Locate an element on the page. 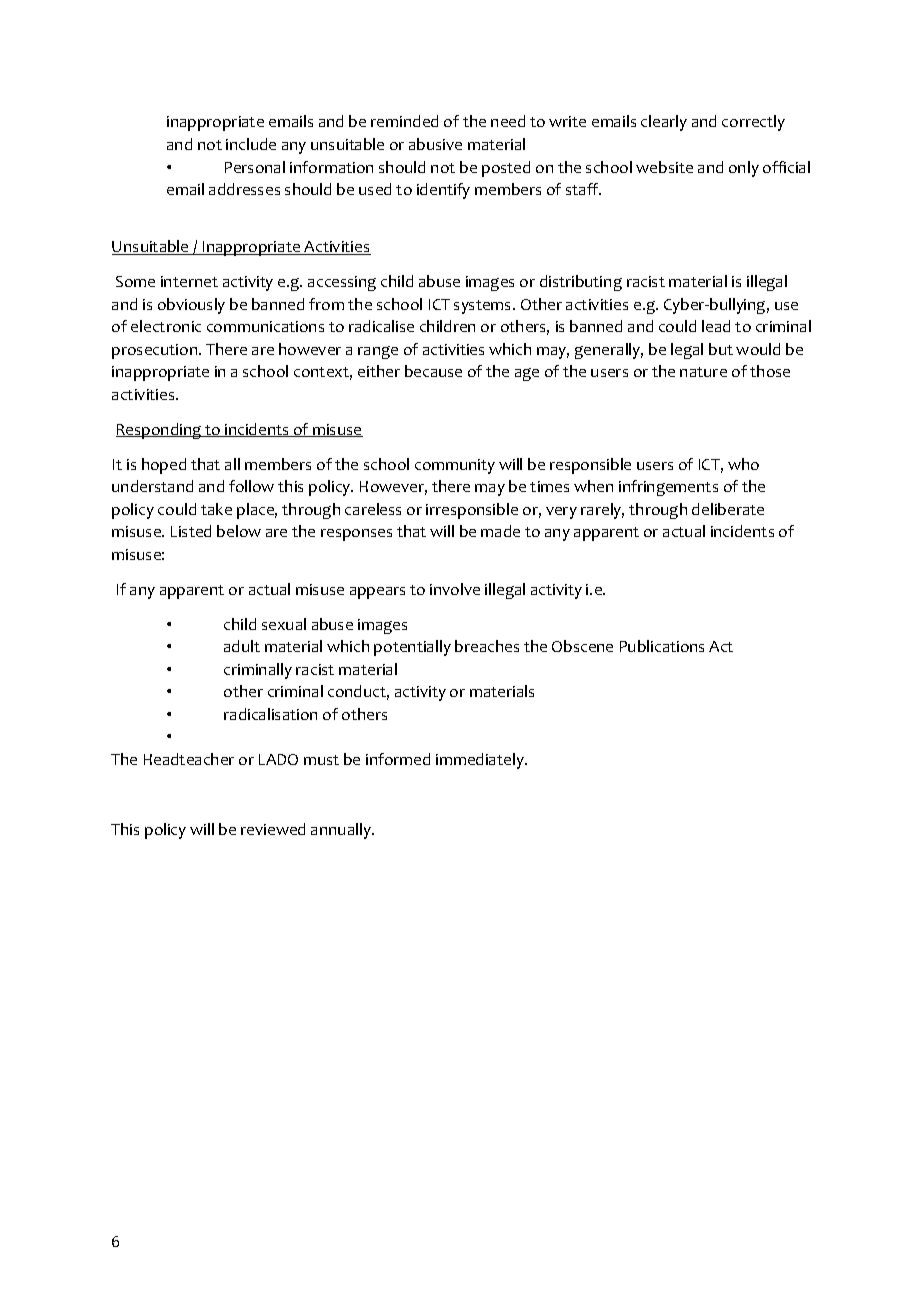 This image has height=1308, width=924. because is located at coordinates (433, 371).
